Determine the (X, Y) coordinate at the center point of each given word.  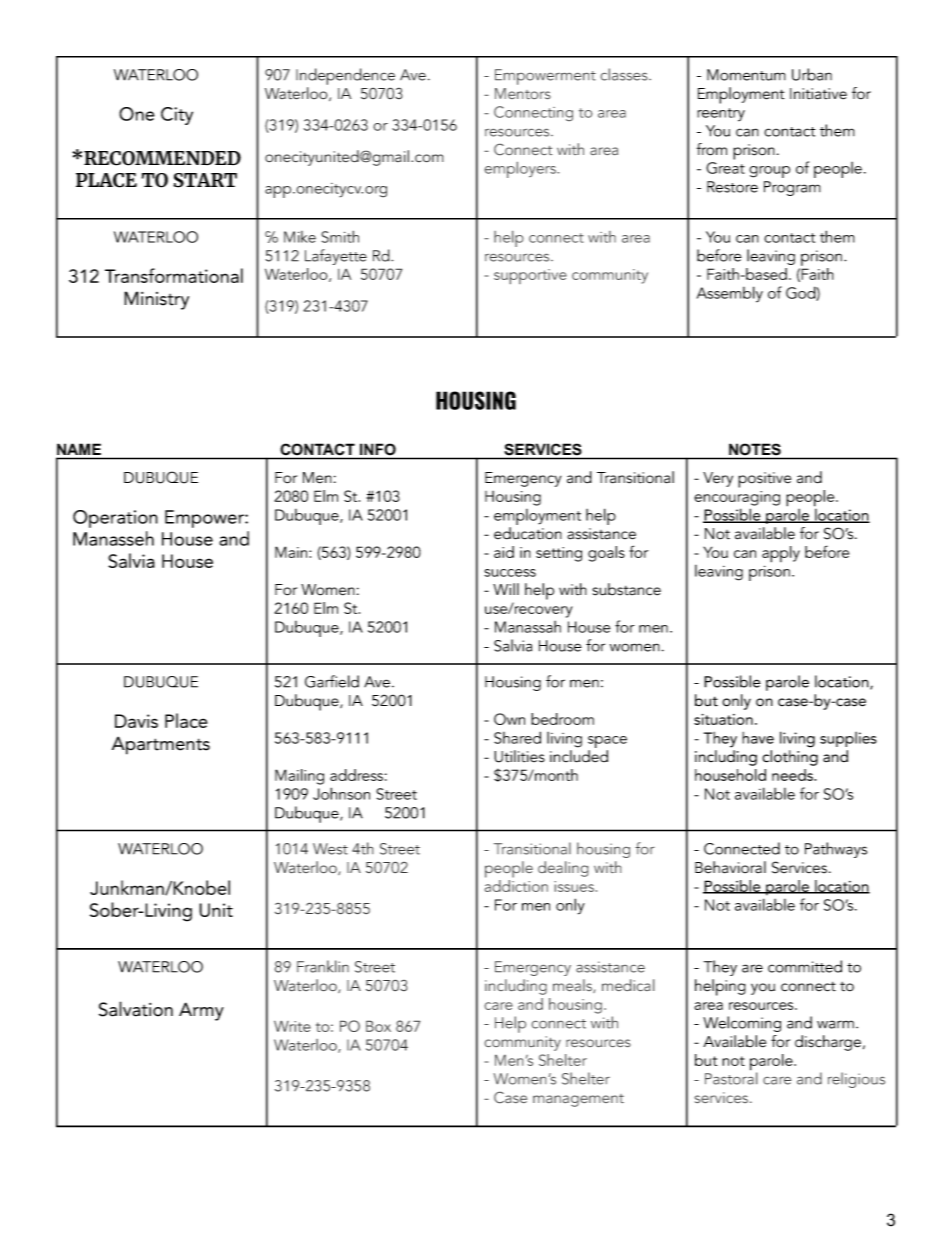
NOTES (755, 449)
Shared (517, 737)
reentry (721, 115)
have (758, 738)
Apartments (161, 745)
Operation (115, 519)
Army (201, 1011)
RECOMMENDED (162, 158)
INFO (378, 449)
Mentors (523, 93)
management (578, 1100)
